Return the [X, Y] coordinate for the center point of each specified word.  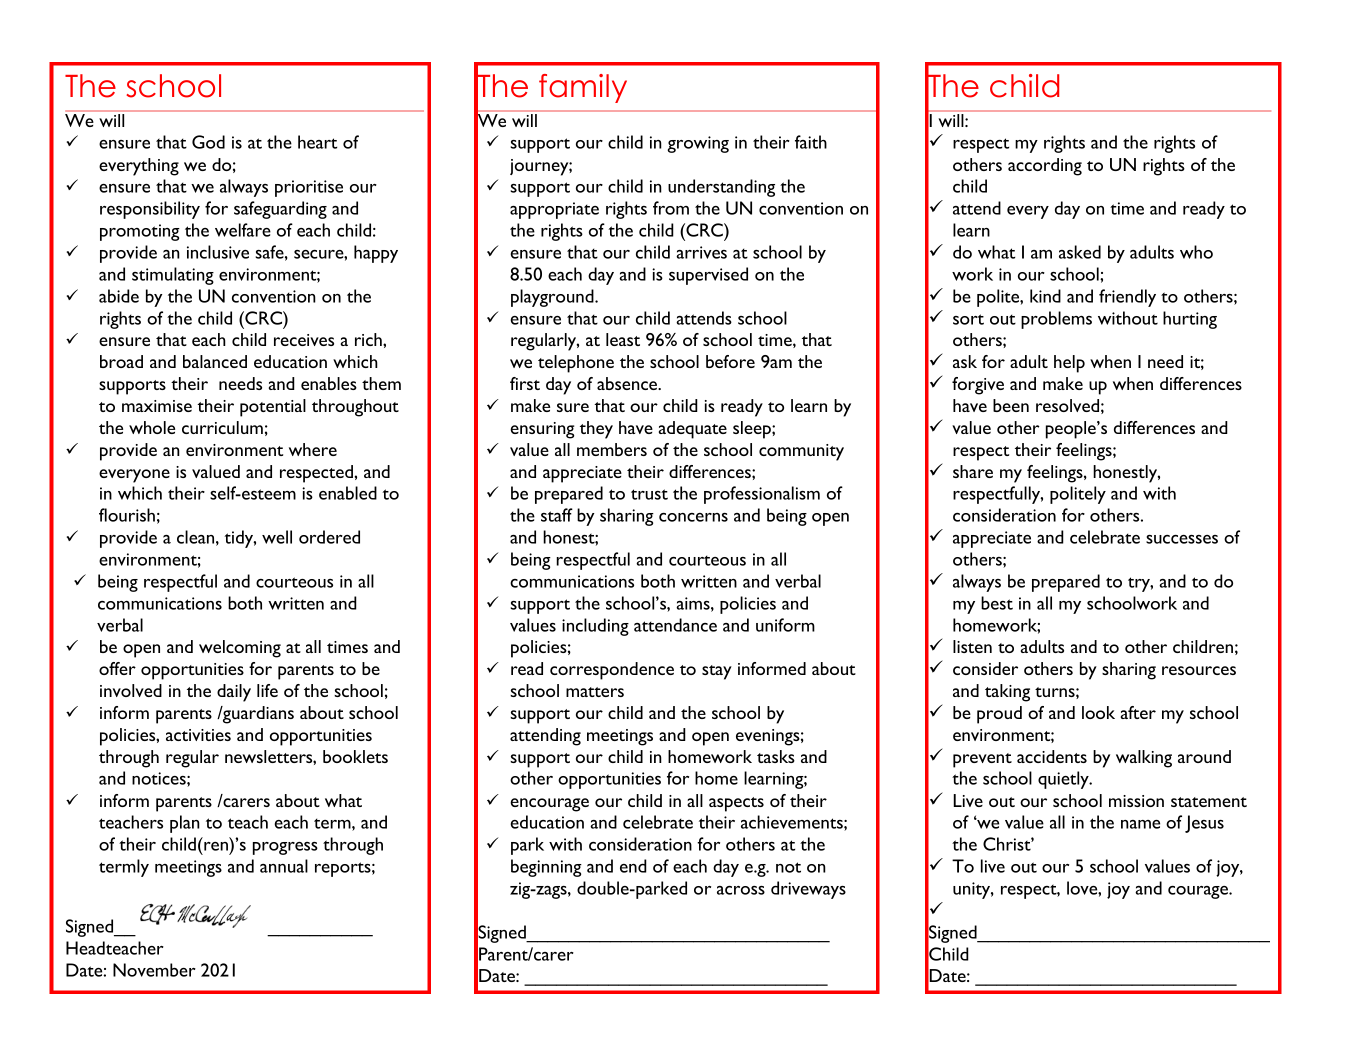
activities [198, 735]
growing [698, 144]
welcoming [240, 649]
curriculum [222, 427]
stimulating [173, 276]
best [997, 603]
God [208, 142]
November [154, 970]
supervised [708, 276]
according [1045, 167]
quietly [1064, 780]
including [595, 627]
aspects [736, 804]
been [1011, 405]
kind [1045, 296]
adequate [693, 430]
